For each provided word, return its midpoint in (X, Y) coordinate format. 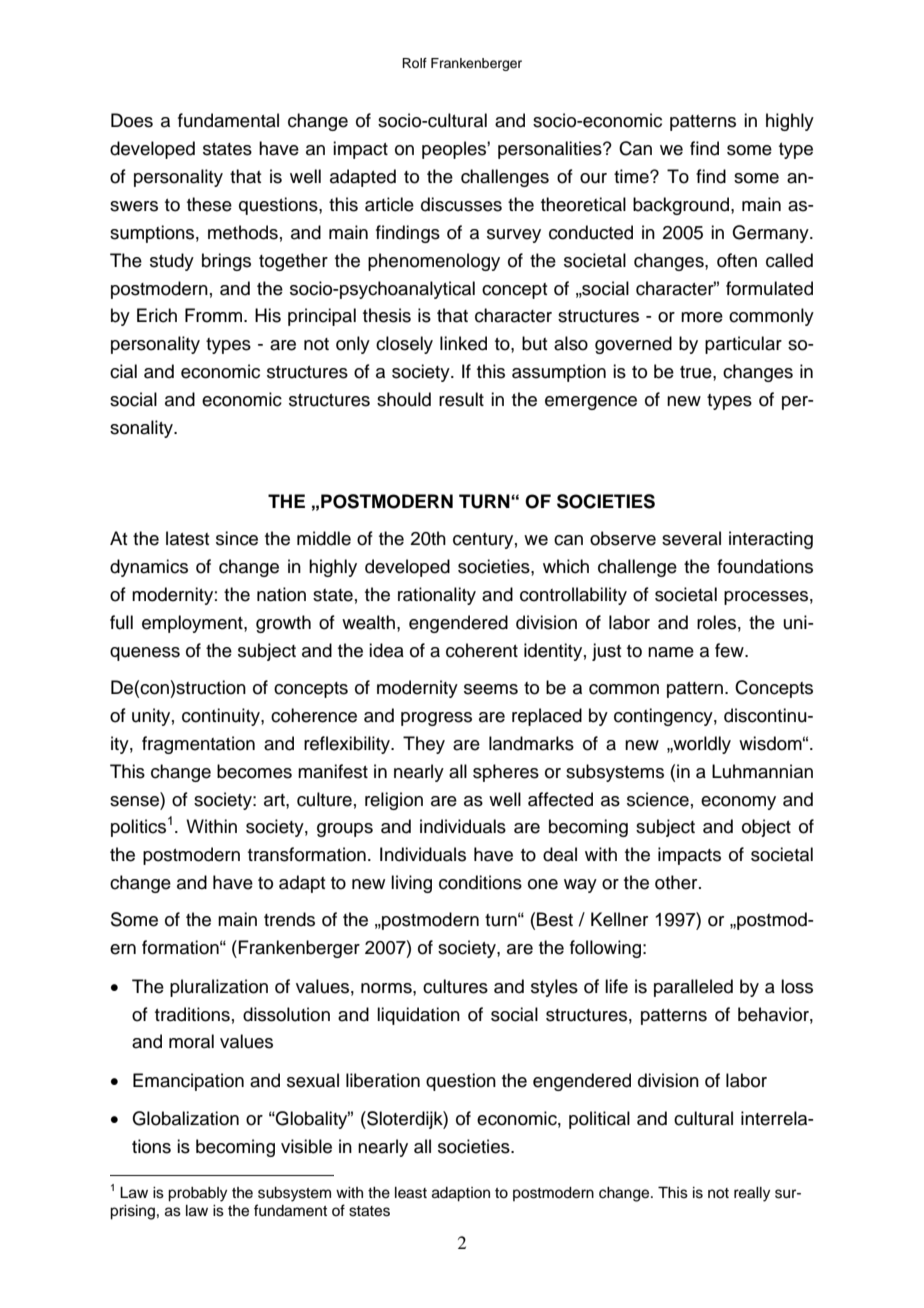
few (730, 650)
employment (193, 624)
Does (132, 120)
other (677, 882)
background (681, 206)
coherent (482, 650)
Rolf (414, 63)
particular (743, 345)
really (752, 1194)
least (411, 1193)
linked (463, 343)
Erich (157, 315)
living (411, 884)
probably (197, 1194)
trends (289, 919)
